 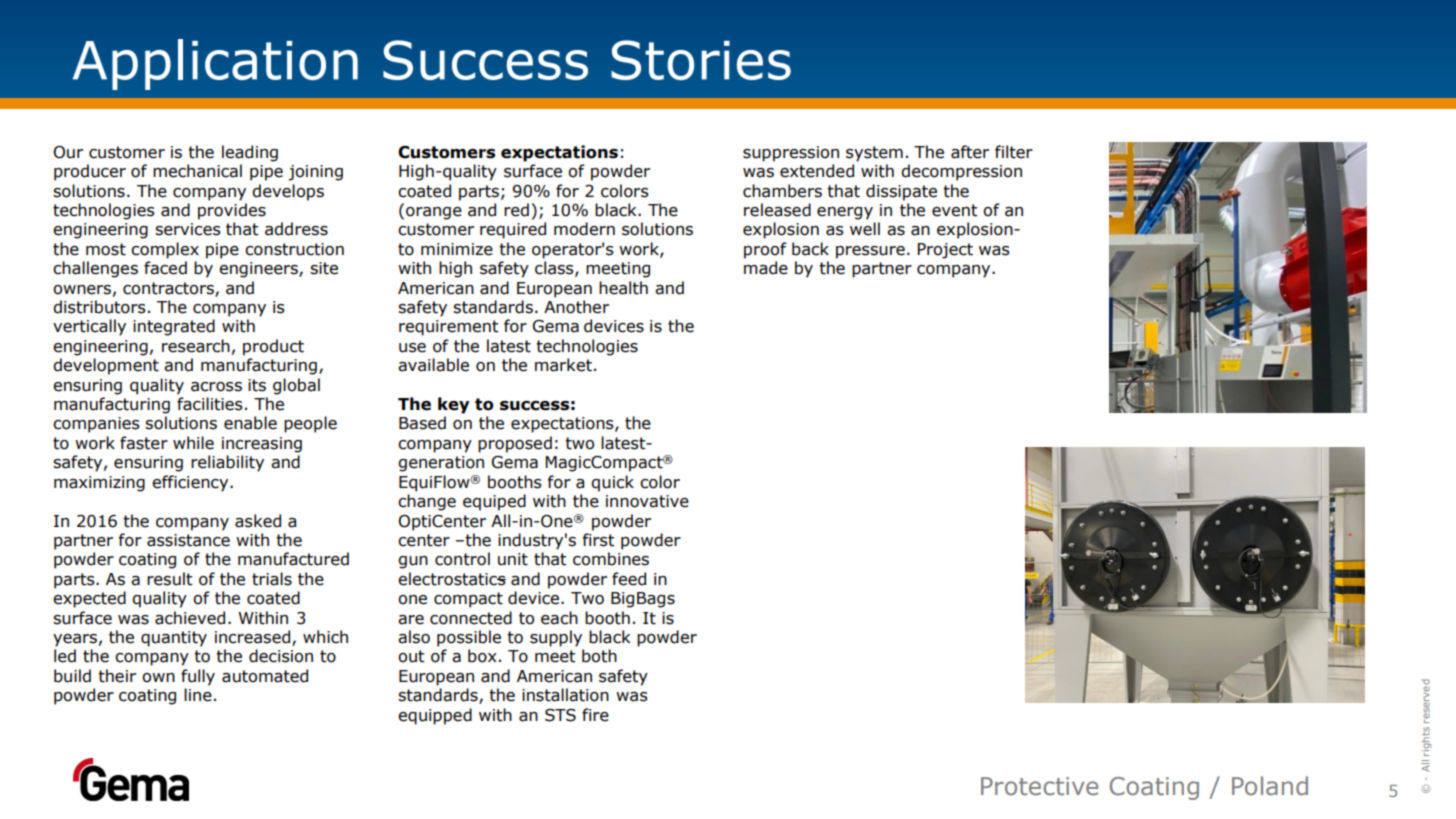 I want to click on feed, so click(x=629, y=579).
